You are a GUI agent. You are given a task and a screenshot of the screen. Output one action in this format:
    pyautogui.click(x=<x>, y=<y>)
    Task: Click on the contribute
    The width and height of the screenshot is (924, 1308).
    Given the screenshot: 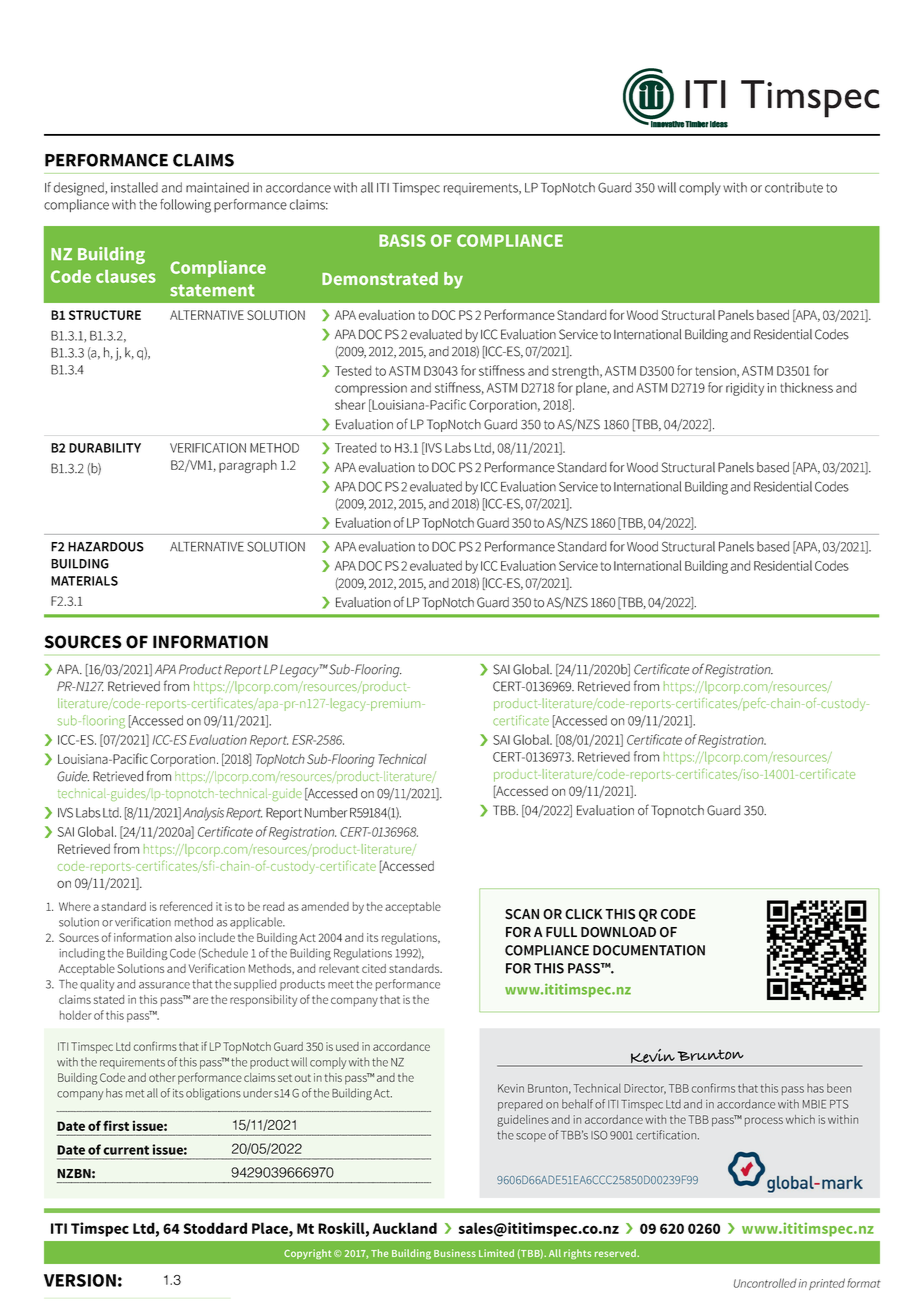 What is the action you would take?
    pyautogui.click(x=794, y=187)
